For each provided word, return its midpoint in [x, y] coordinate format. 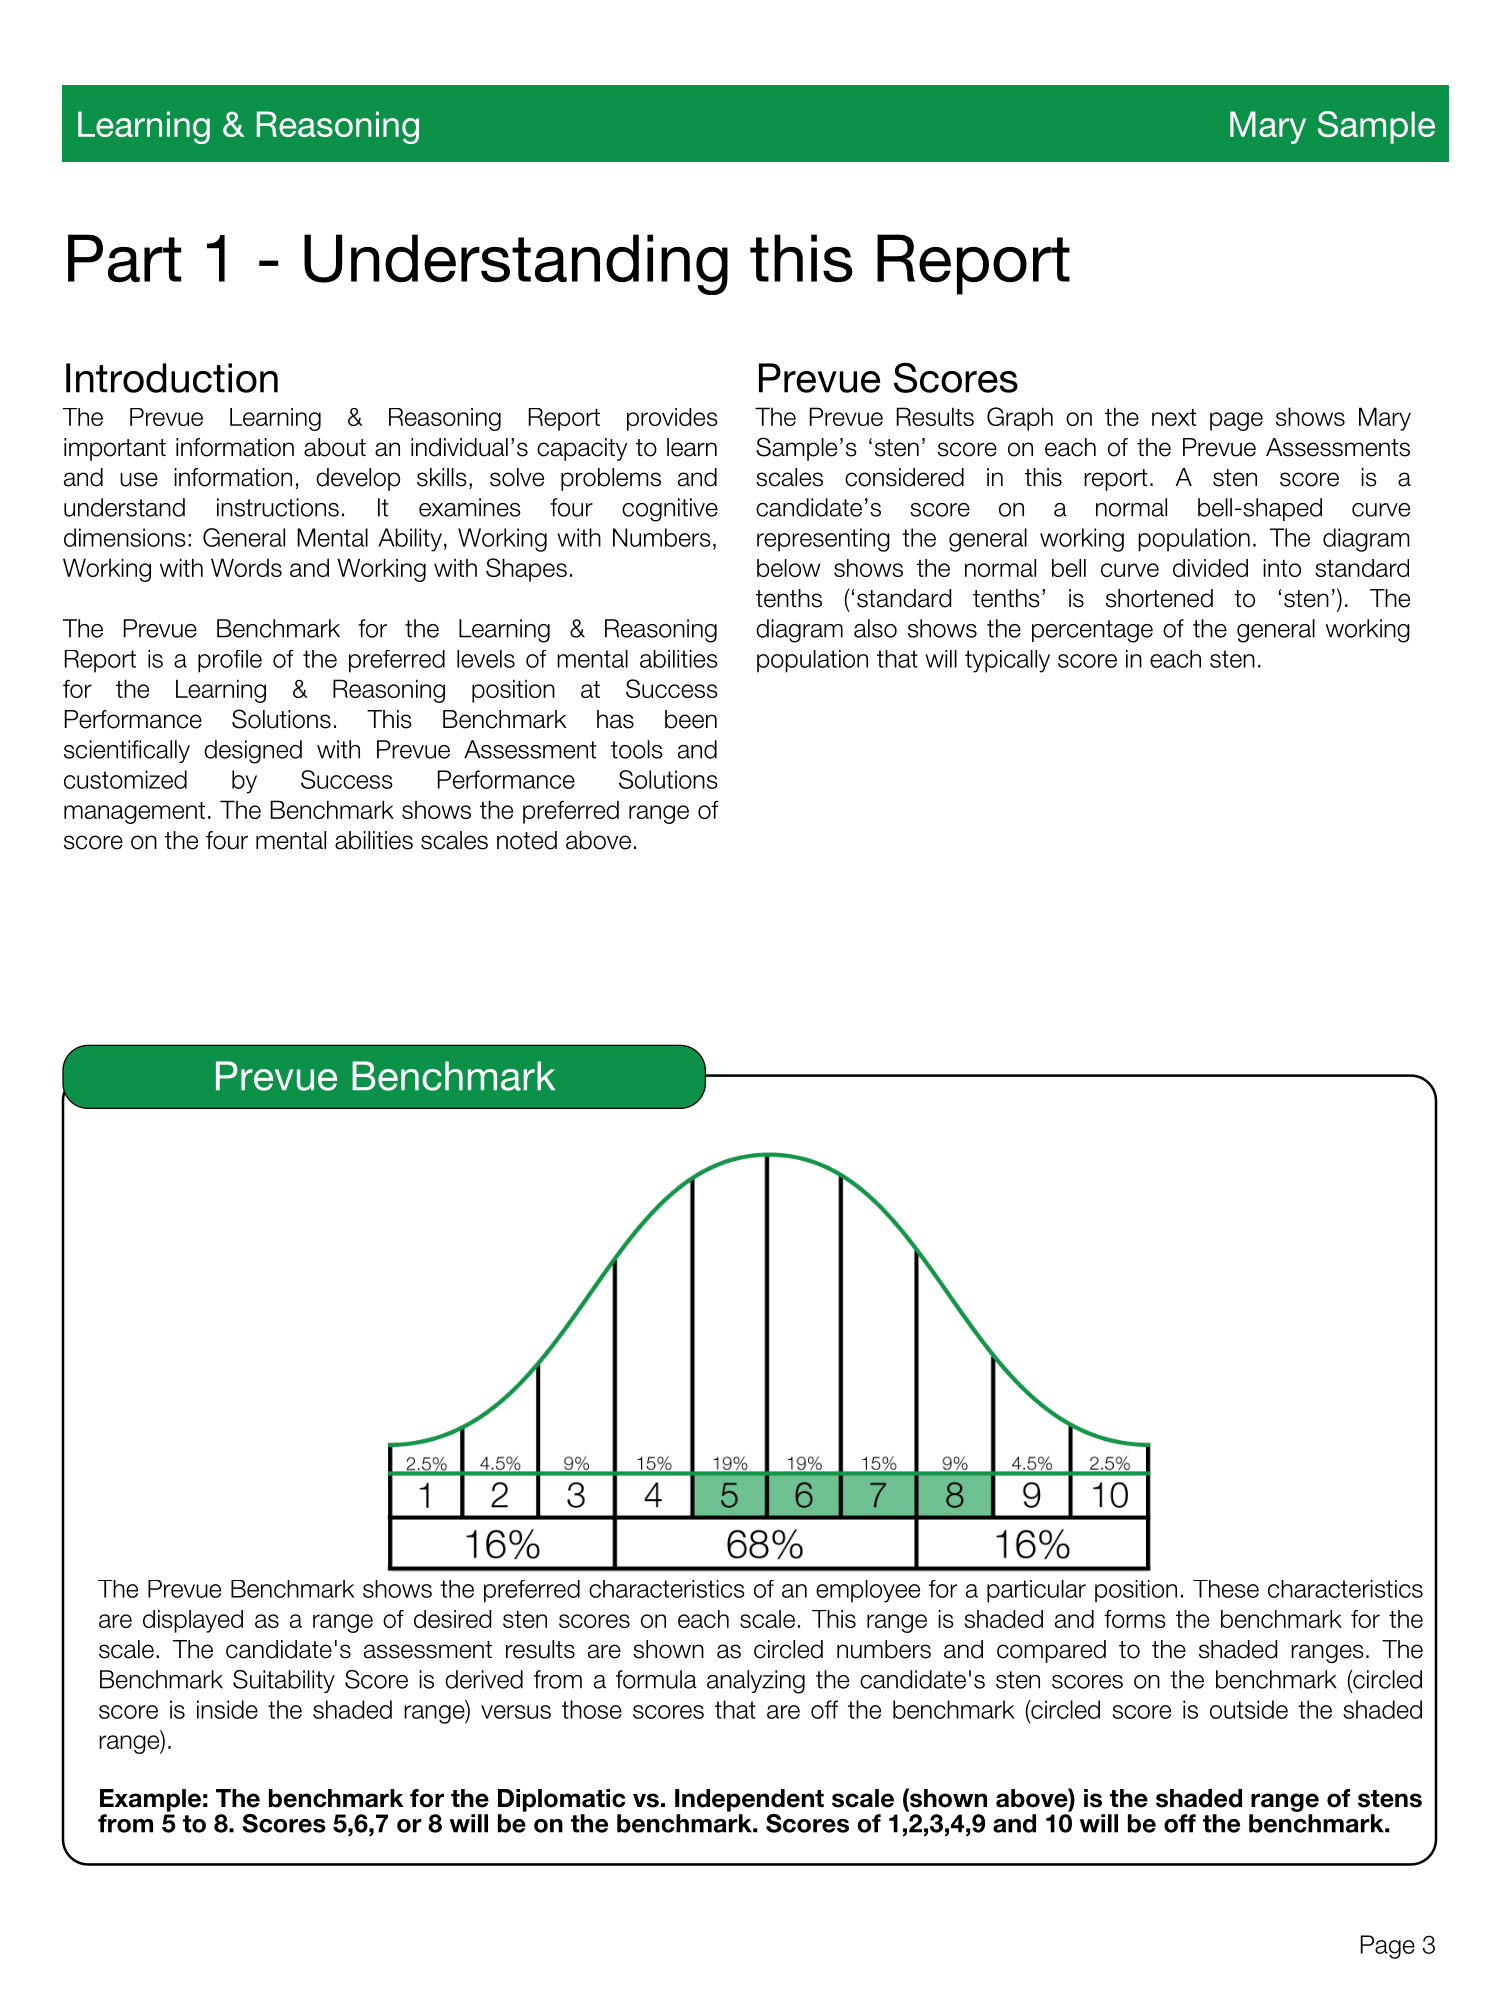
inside [227, 1709]
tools [637, 749]
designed [253, 752]
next [1174, 417]
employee [868, 1591]
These [1226, 1589]
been [691, 719]
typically [1007, 661]
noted [527, 840]
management [134, 813]
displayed [193, 1621]
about [335, 447]
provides [672, 419]
